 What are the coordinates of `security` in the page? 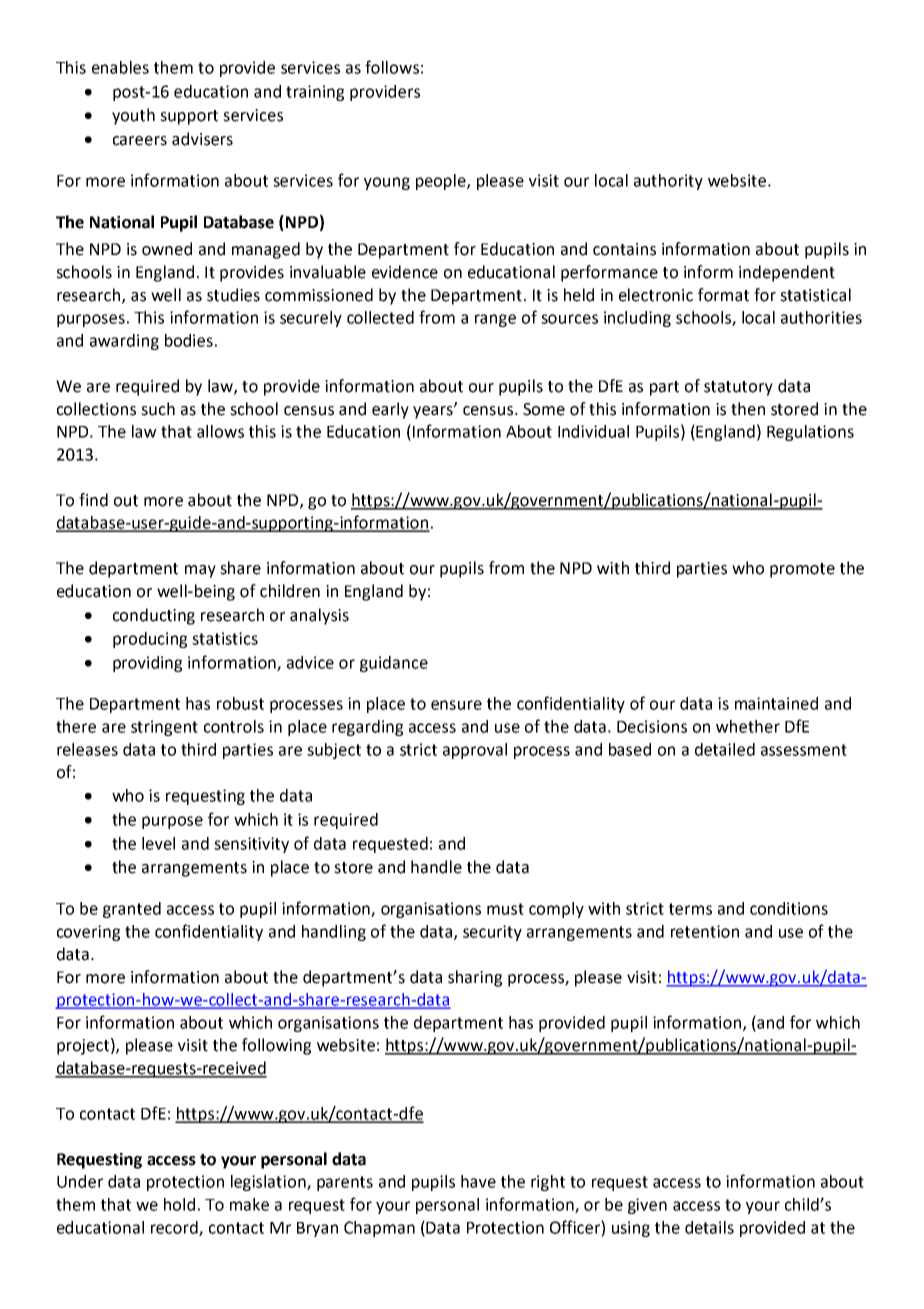 It's located at (492, 933).
